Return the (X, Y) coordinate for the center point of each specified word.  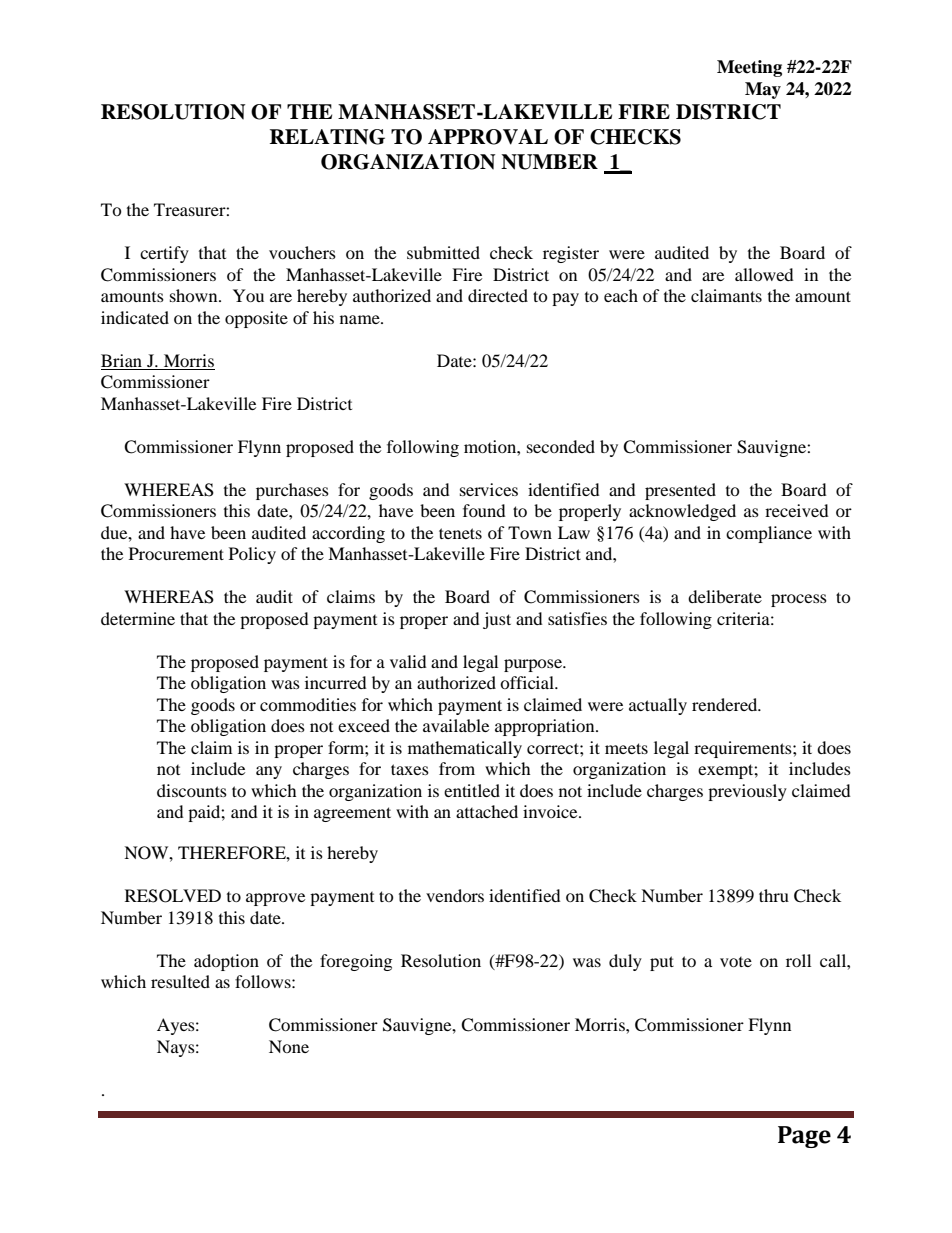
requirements (744, 749)
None (289, 1046)
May (763, 90)
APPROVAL (488, 137)
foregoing (356, 962)
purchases (292, 491)
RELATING (327, 137)
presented (680, 491)
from (457, 768)
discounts (192, 790)
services (489, 489)
